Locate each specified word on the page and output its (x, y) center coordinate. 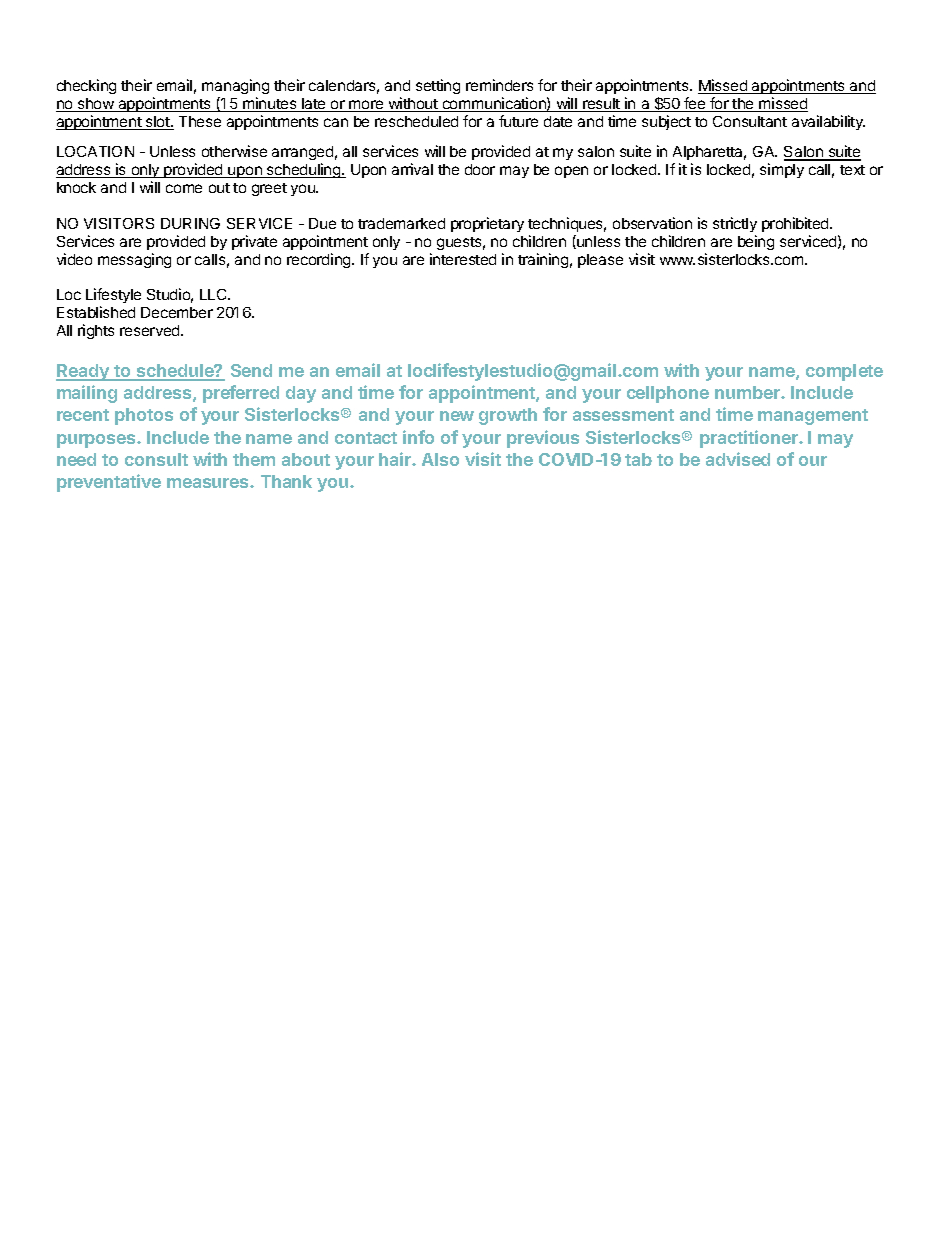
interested (463, 259)
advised (738, 459)
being (756, 242)
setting (438, 86)
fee (695, 104)
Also (440, 459)
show (96, 105)
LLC (215, 294)
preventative (109, 483)
